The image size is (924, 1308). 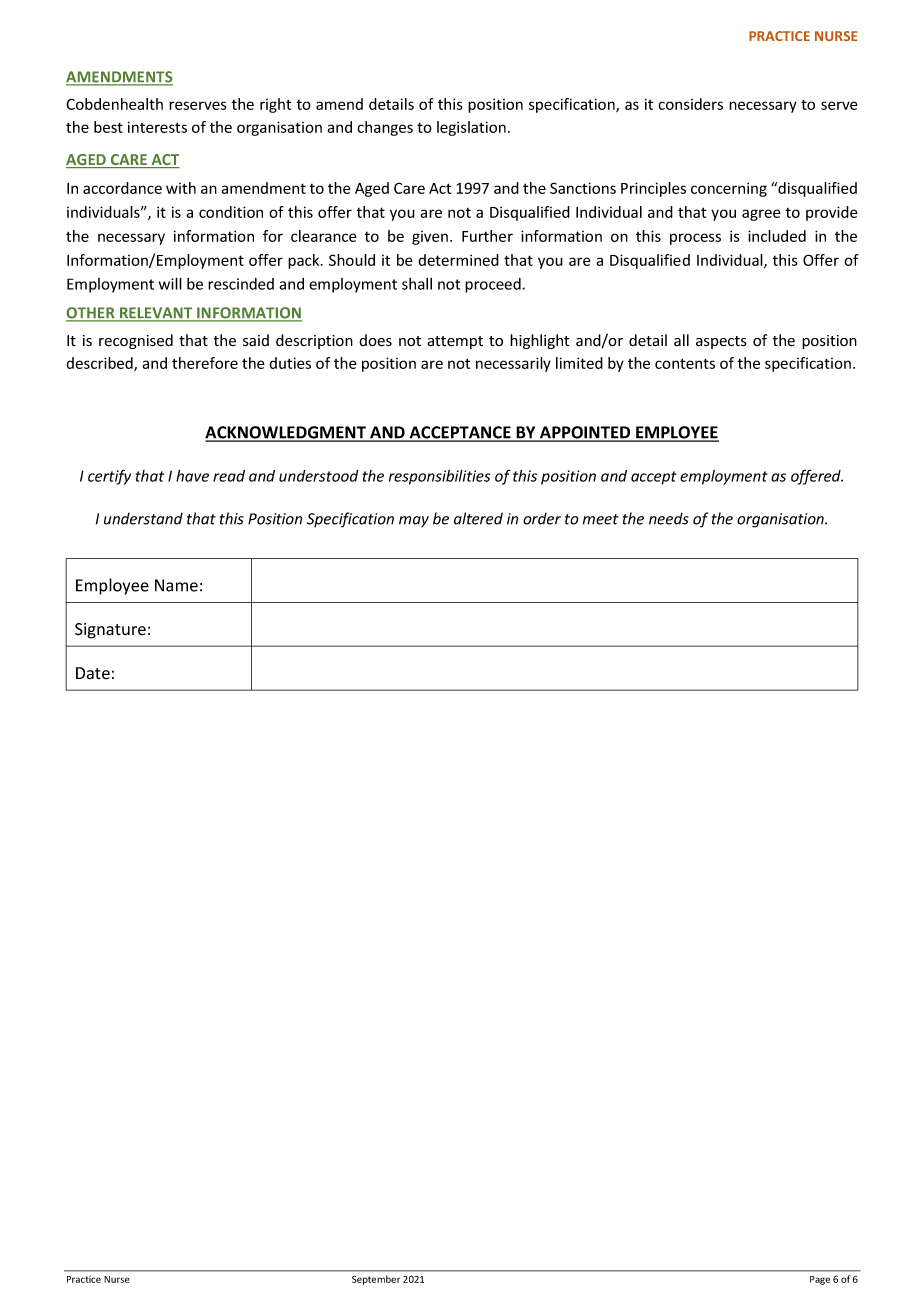 What do you see at coordinates (669, 518) in the page?
I see `needs` at bounding box center [669, 518].
